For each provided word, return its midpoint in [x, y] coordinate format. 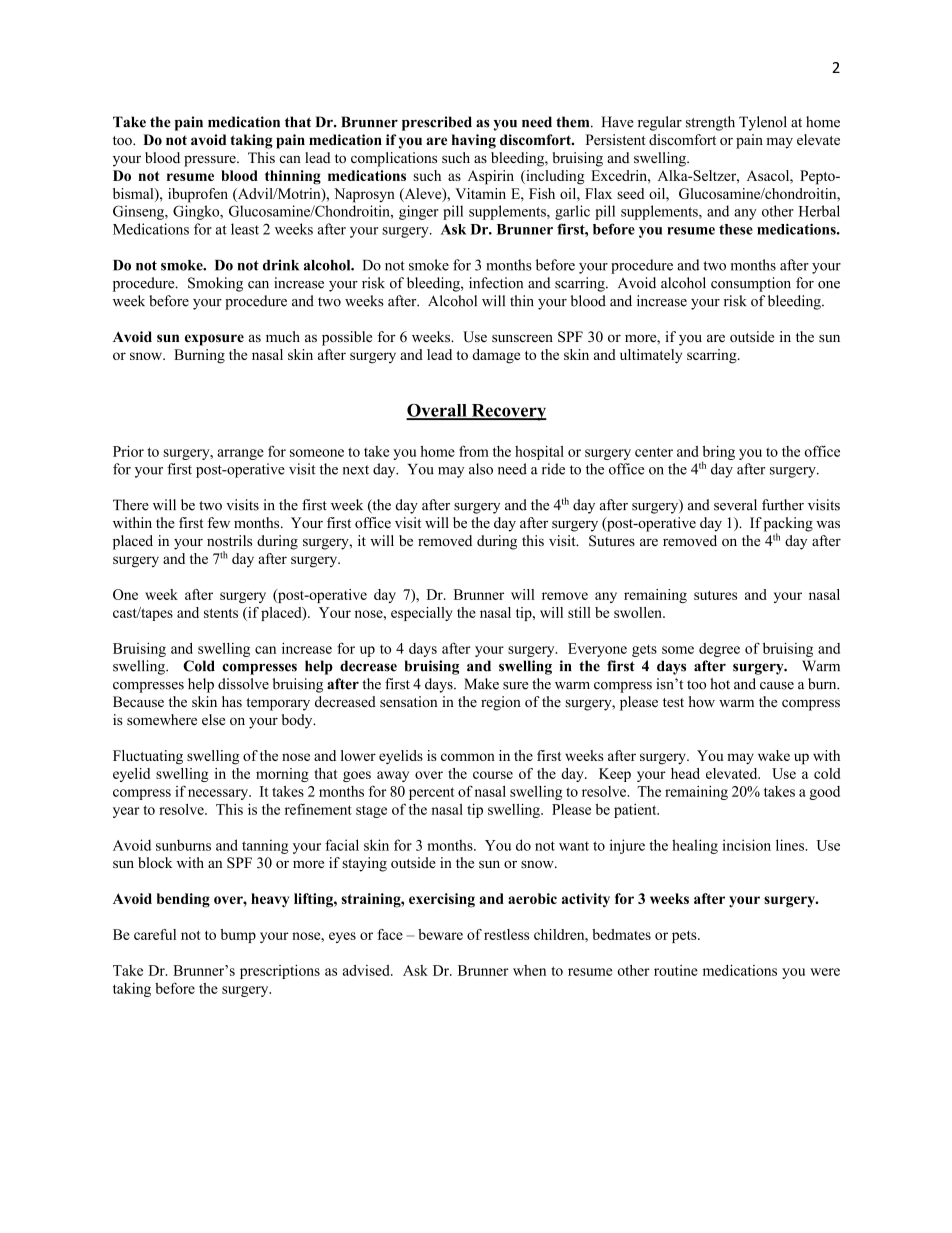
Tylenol [763, 123]
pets [685, 936]
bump [238, 936]
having [474, 141]
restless [506, 934]
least [245, 229]
